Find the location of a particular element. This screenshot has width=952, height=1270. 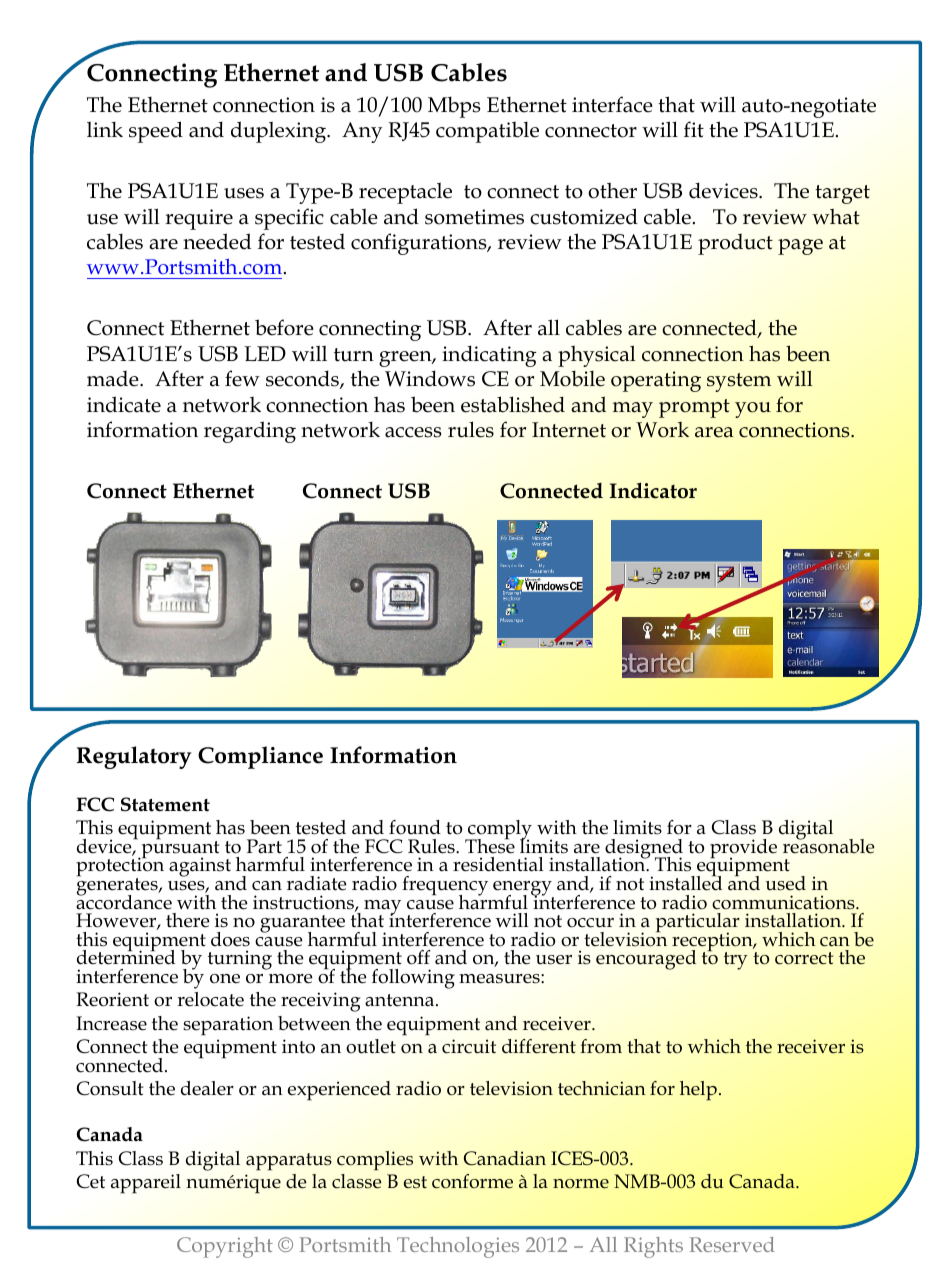

regarding is located at coordinates (250, 432).
